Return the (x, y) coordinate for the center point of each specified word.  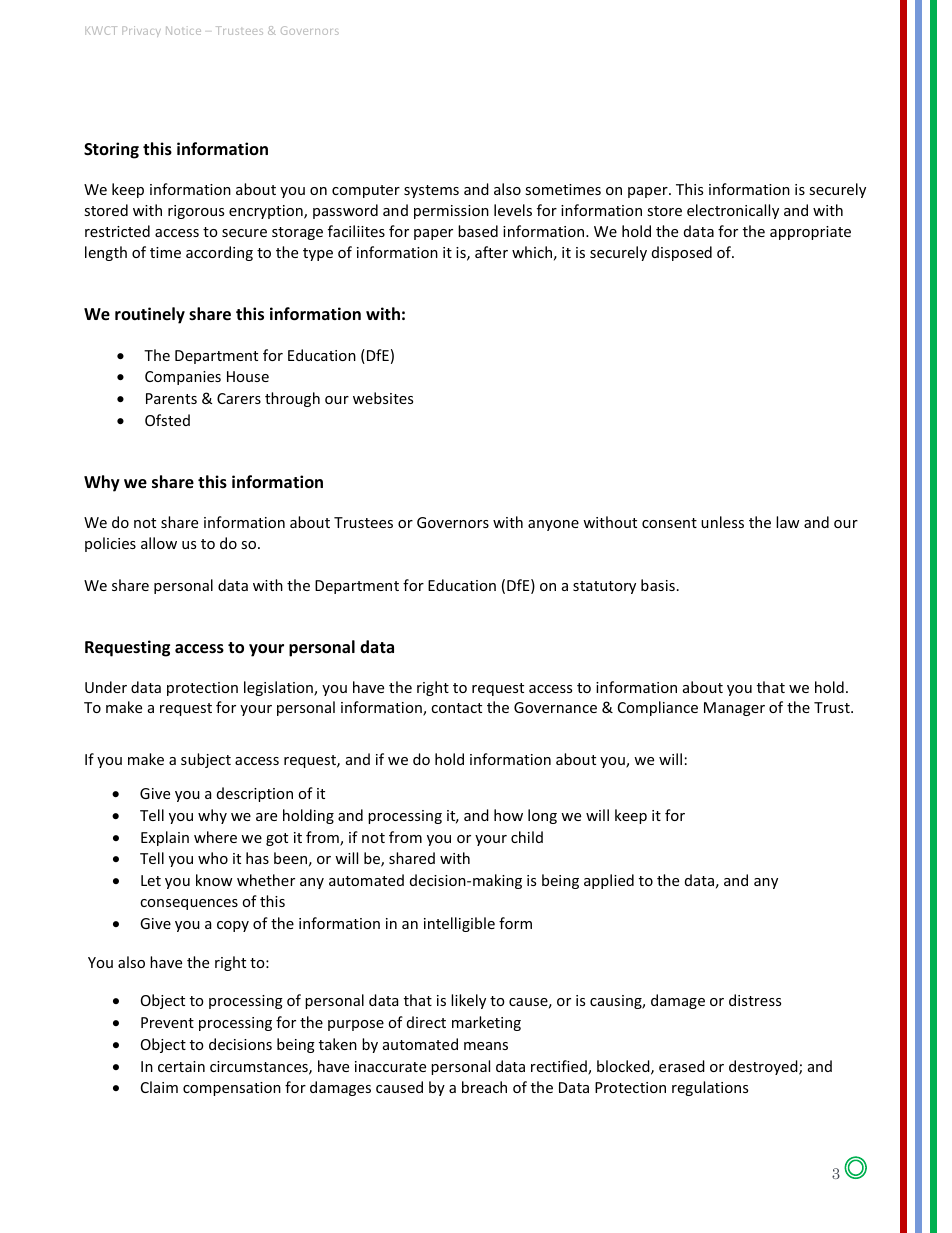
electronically (733, 211)
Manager (734, 709)
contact (456, 708)
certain (181, 1066)
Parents (171, 398)
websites (383, 398)
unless (722, 522)
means (486, 1046)
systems (431, 191)
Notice (183, 30)
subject (206, 760)
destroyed (764, 1067)
